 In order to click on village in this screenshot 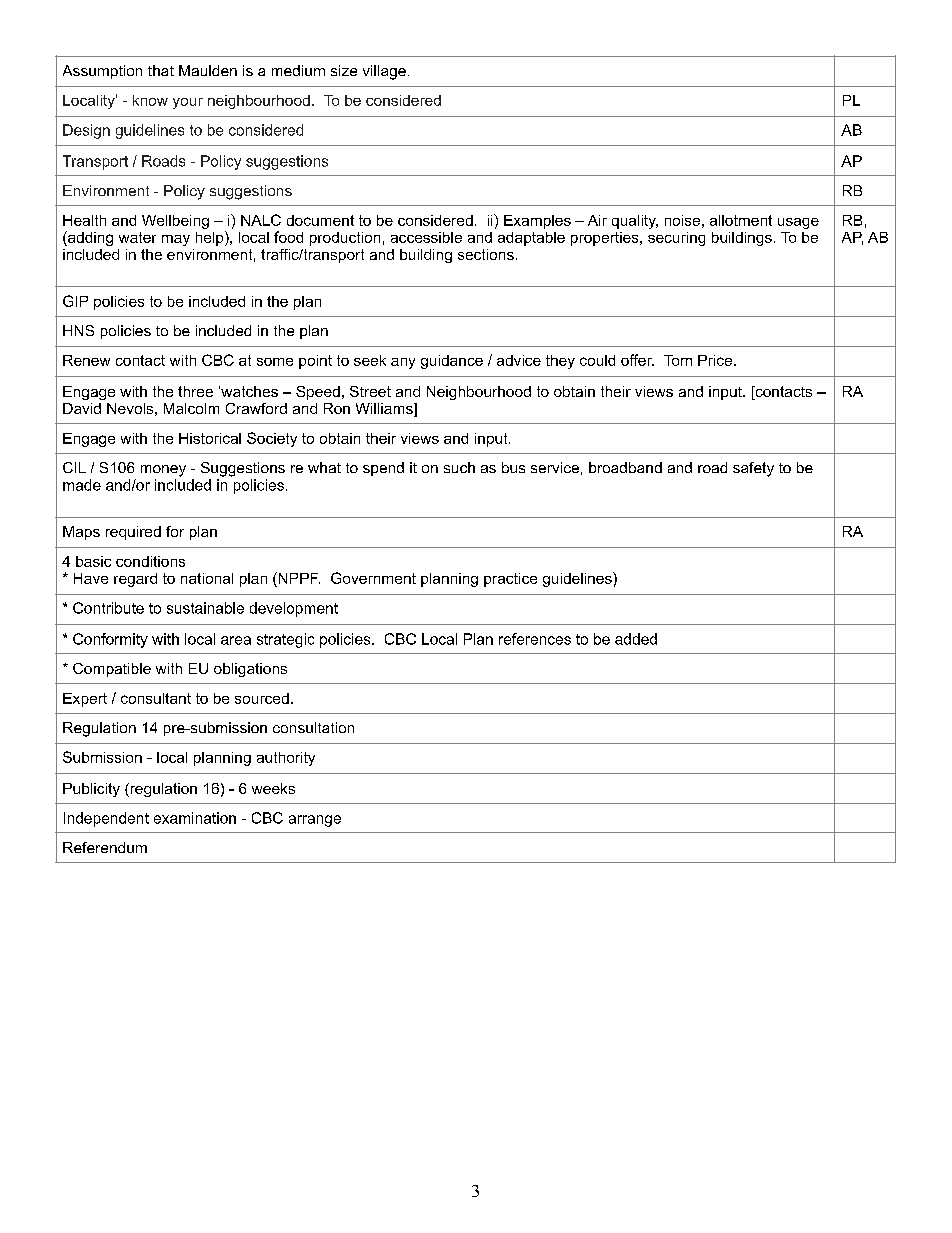, I will do `click(384, 72)`.
